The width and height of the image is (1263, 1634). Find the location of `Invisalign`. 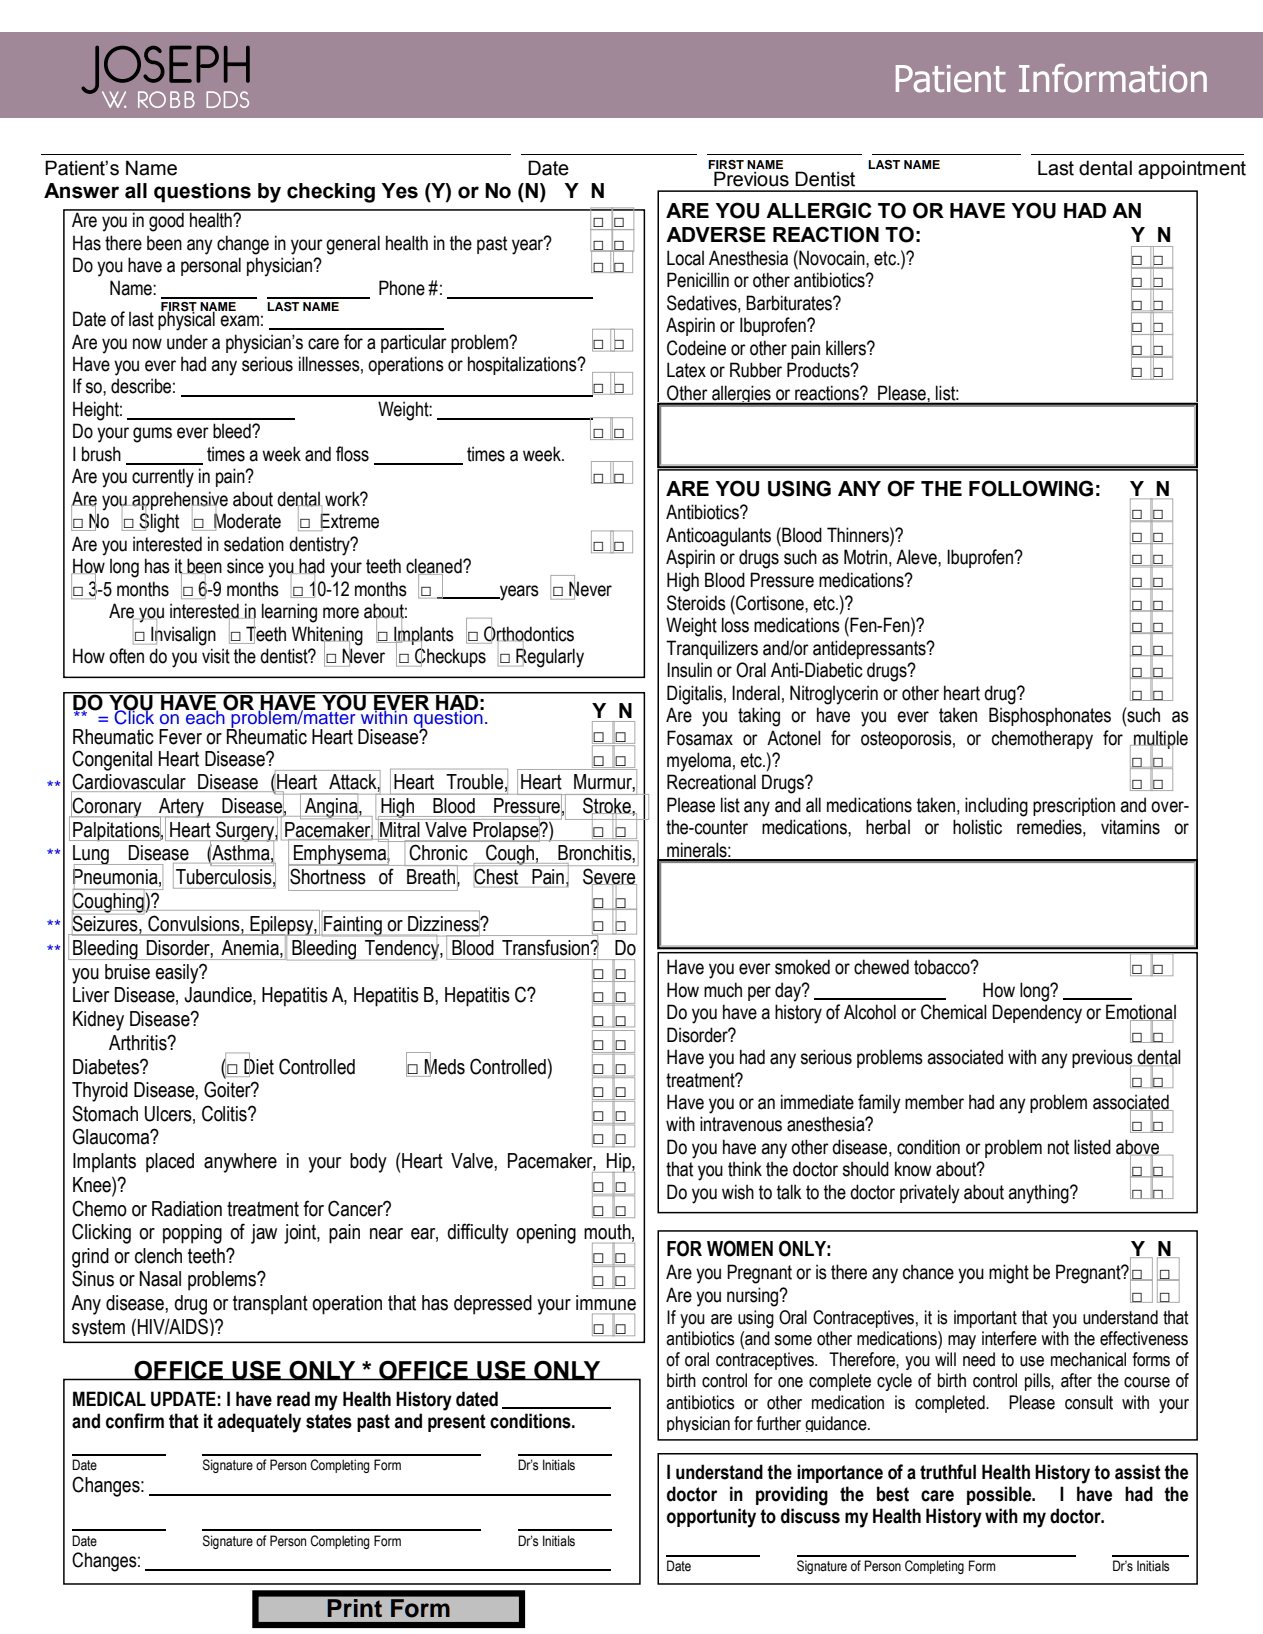

Invisalign is located at coordinates (182, 635).
